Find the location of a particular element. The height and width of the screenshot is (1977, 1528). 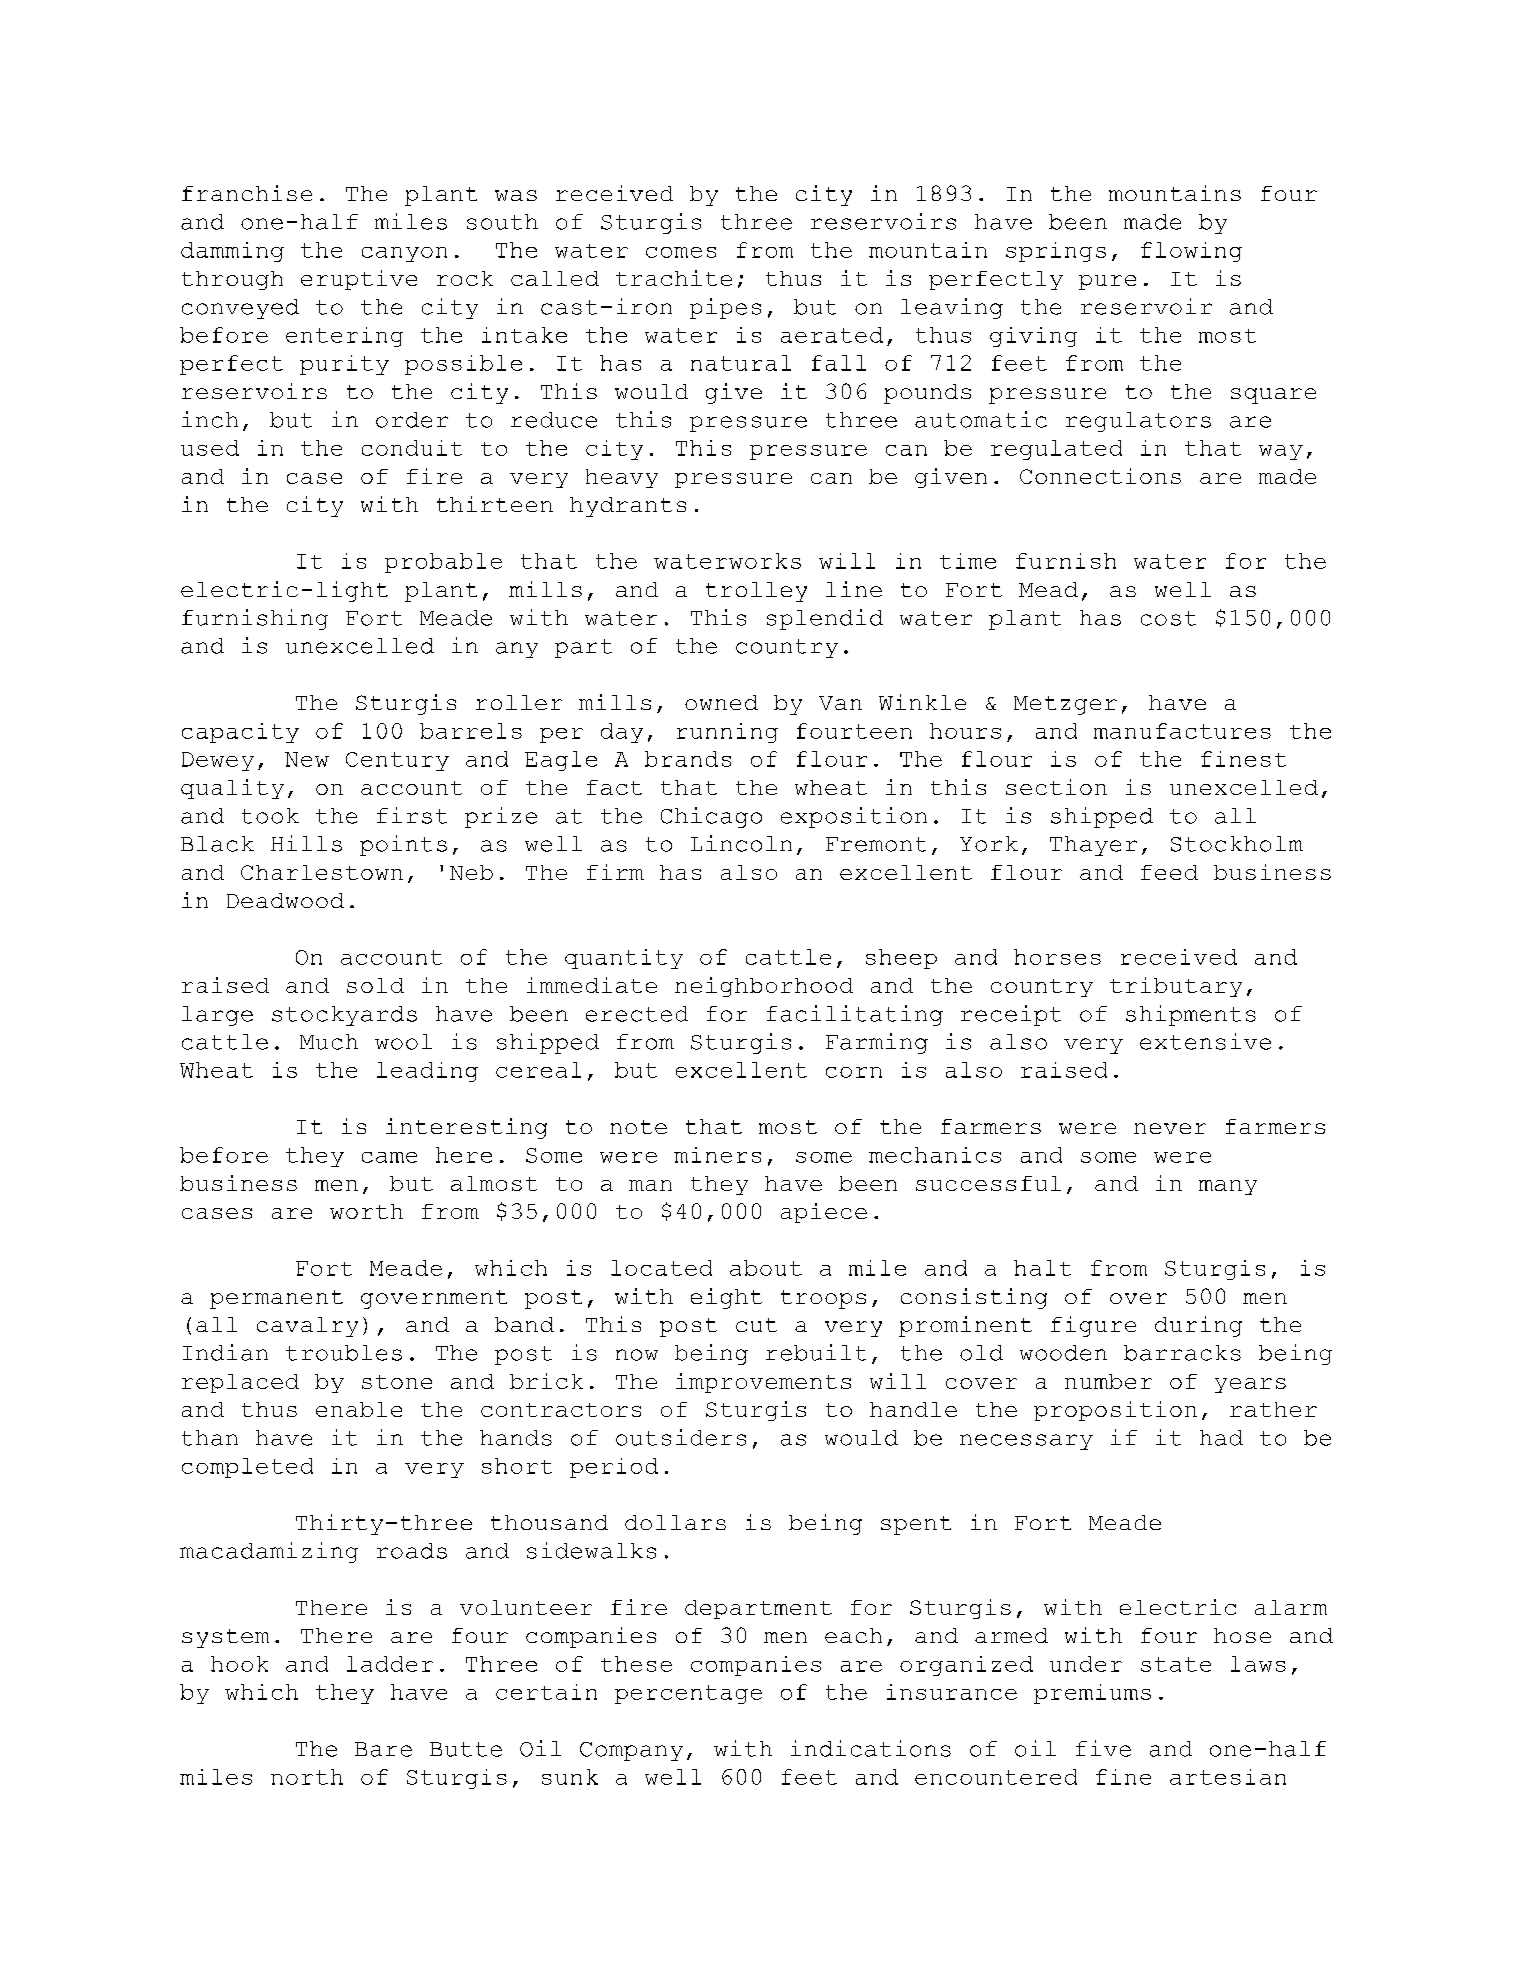

Bare is located at coordinates (383, 1749).
